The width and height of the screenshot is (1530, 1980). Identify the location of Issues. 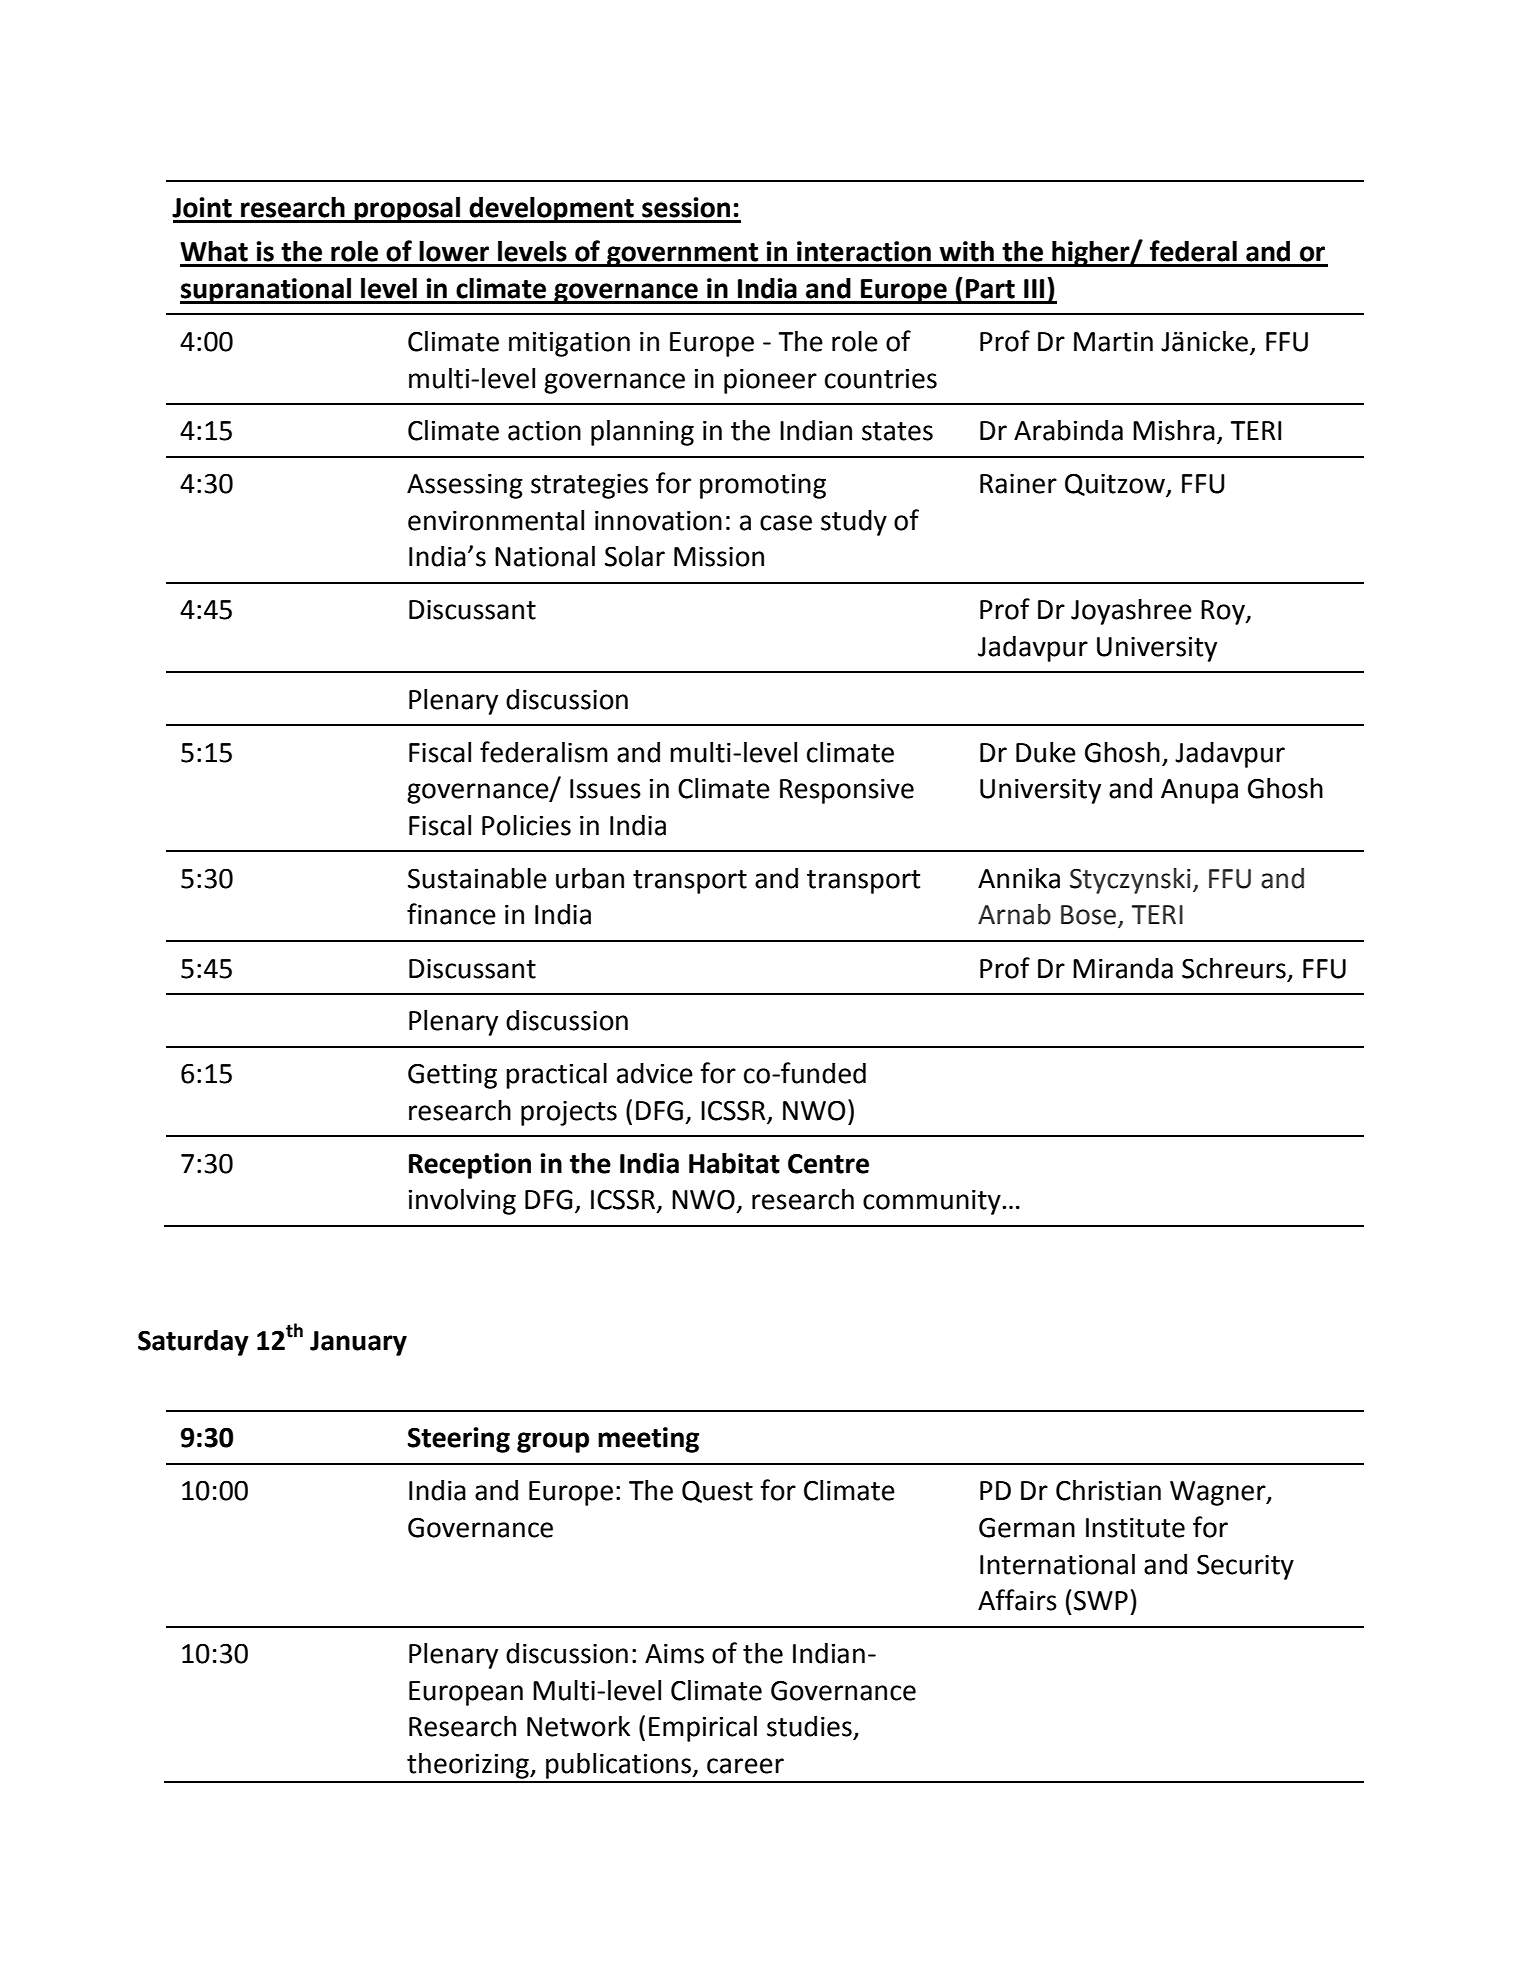
(605, 789).
